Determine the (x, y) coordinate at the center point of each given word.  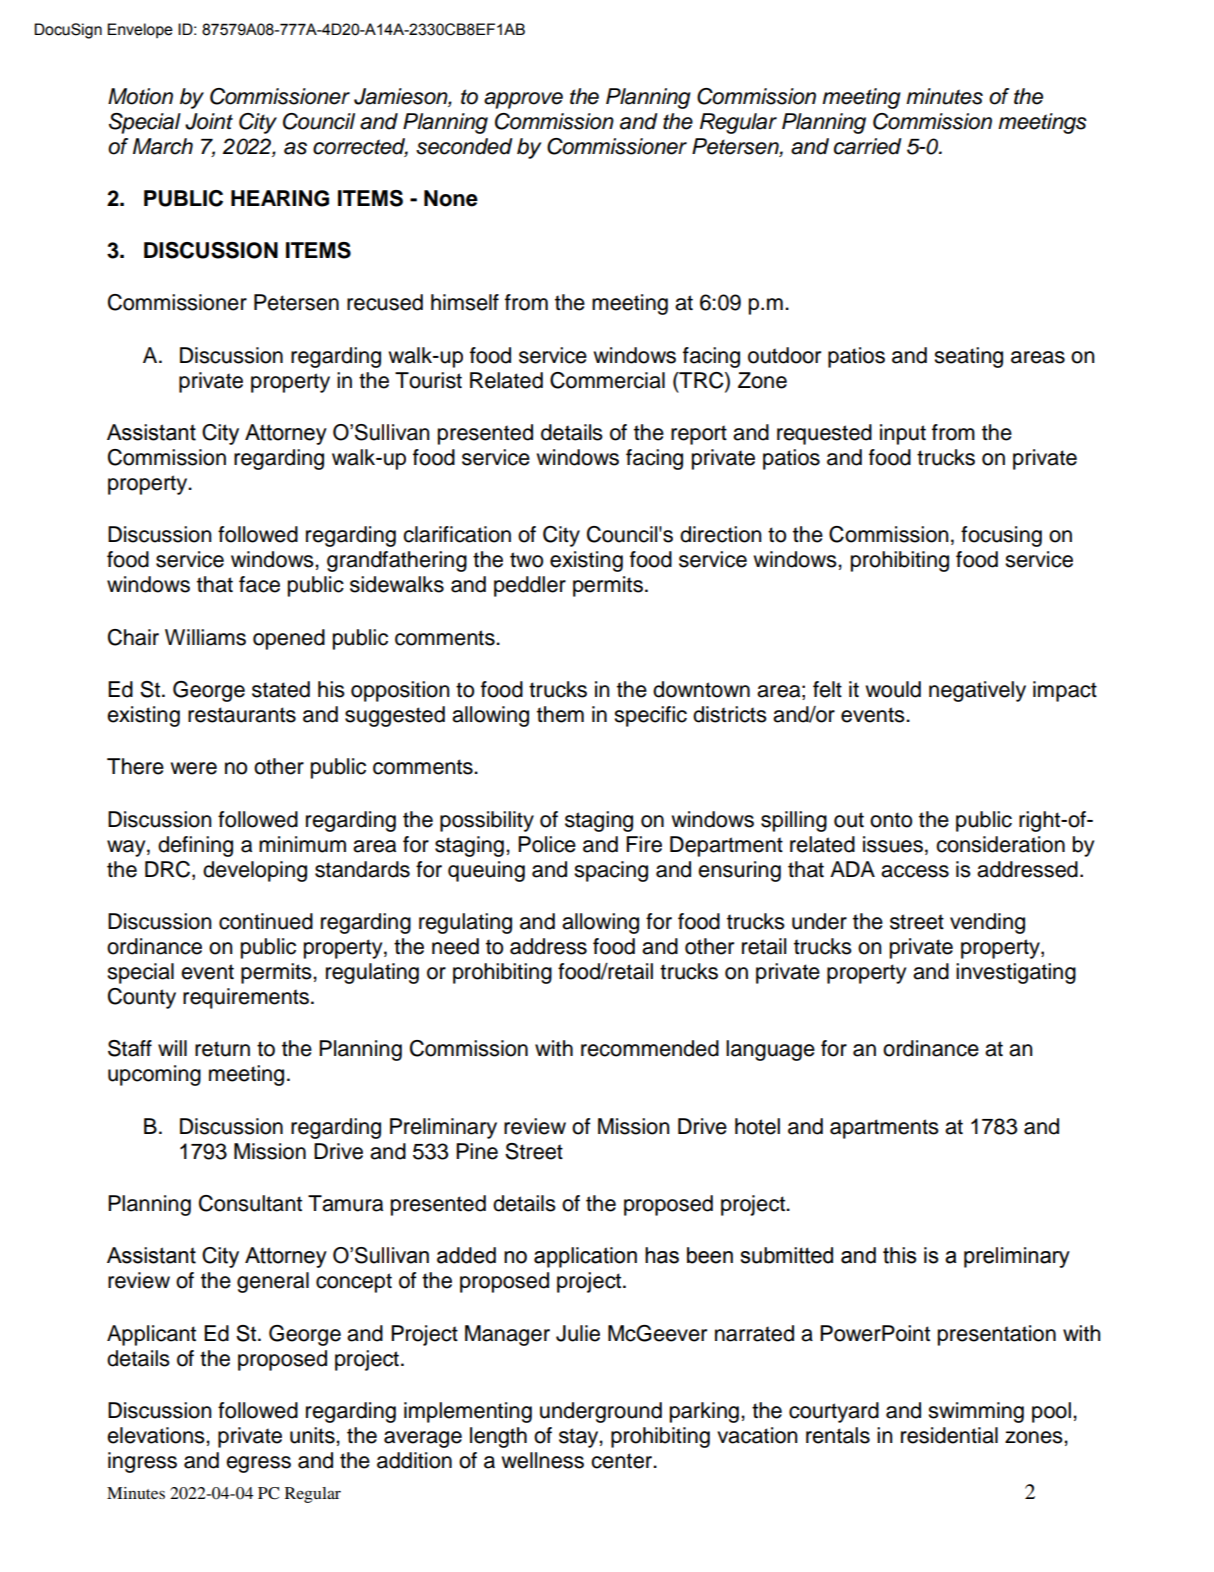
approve (523, 100)
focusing (1001, 536)
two (526, 560)
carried (868, 146)
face (259, 584)
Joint (209, 121)
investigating (1016, 973)
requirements (247, 998)
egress (258, 1464)
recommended (650, 1048)
